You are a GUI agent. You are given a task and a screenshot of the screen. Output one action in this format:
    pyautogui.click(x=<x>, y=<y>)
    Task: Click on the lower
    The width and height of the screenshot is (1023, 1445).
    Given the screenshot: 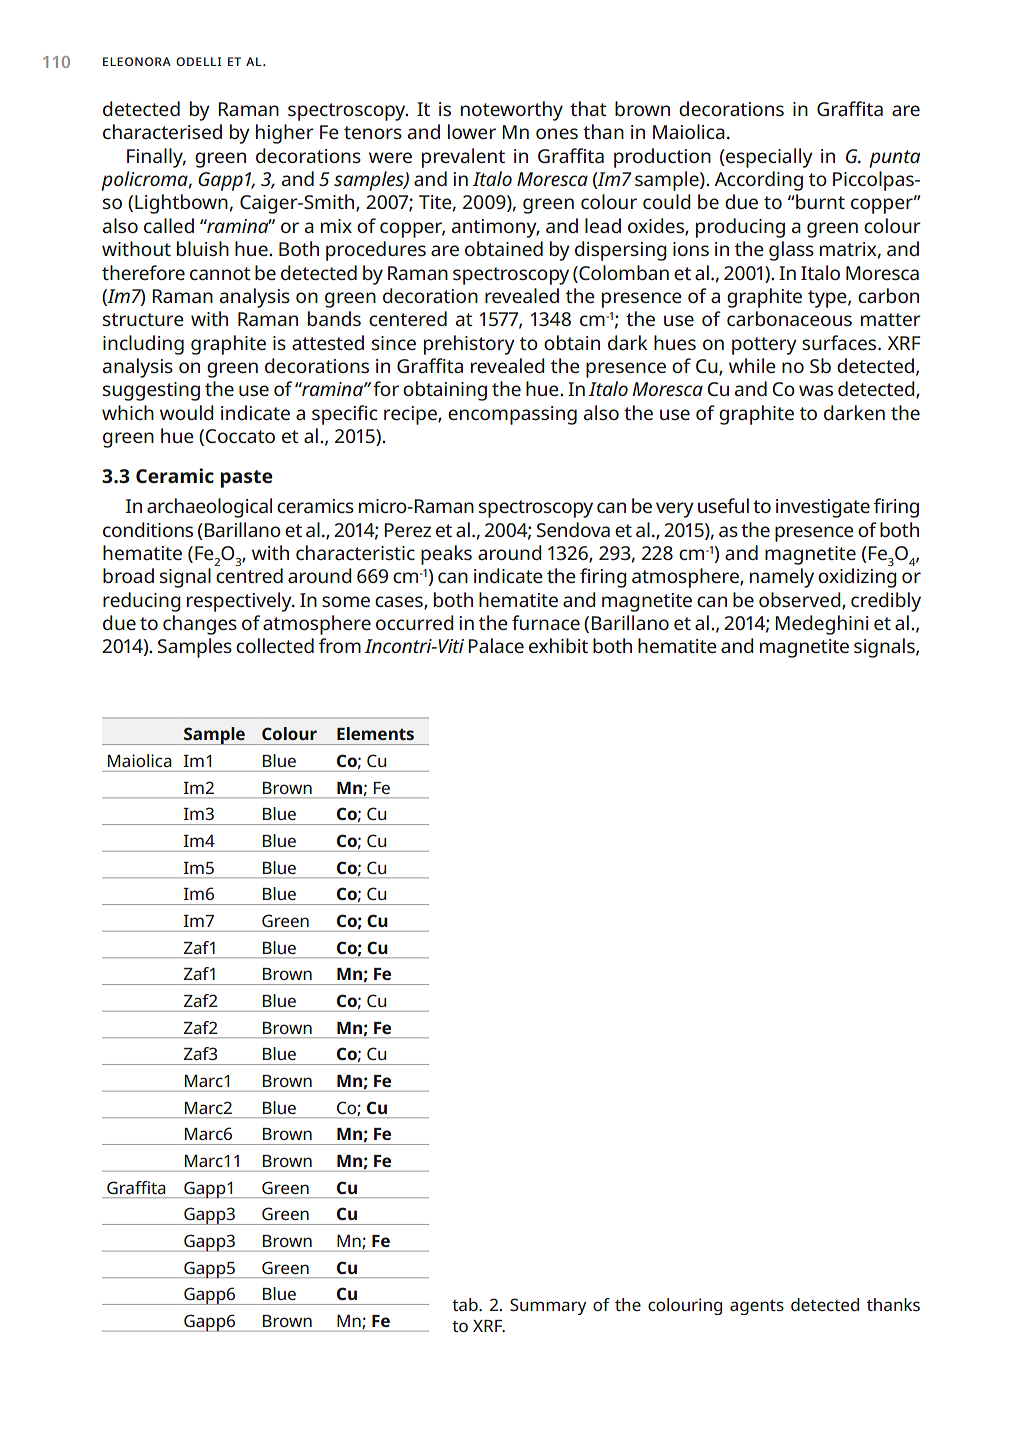 What is the action you would take?
    pyautogui.click(x=472, y=131)
